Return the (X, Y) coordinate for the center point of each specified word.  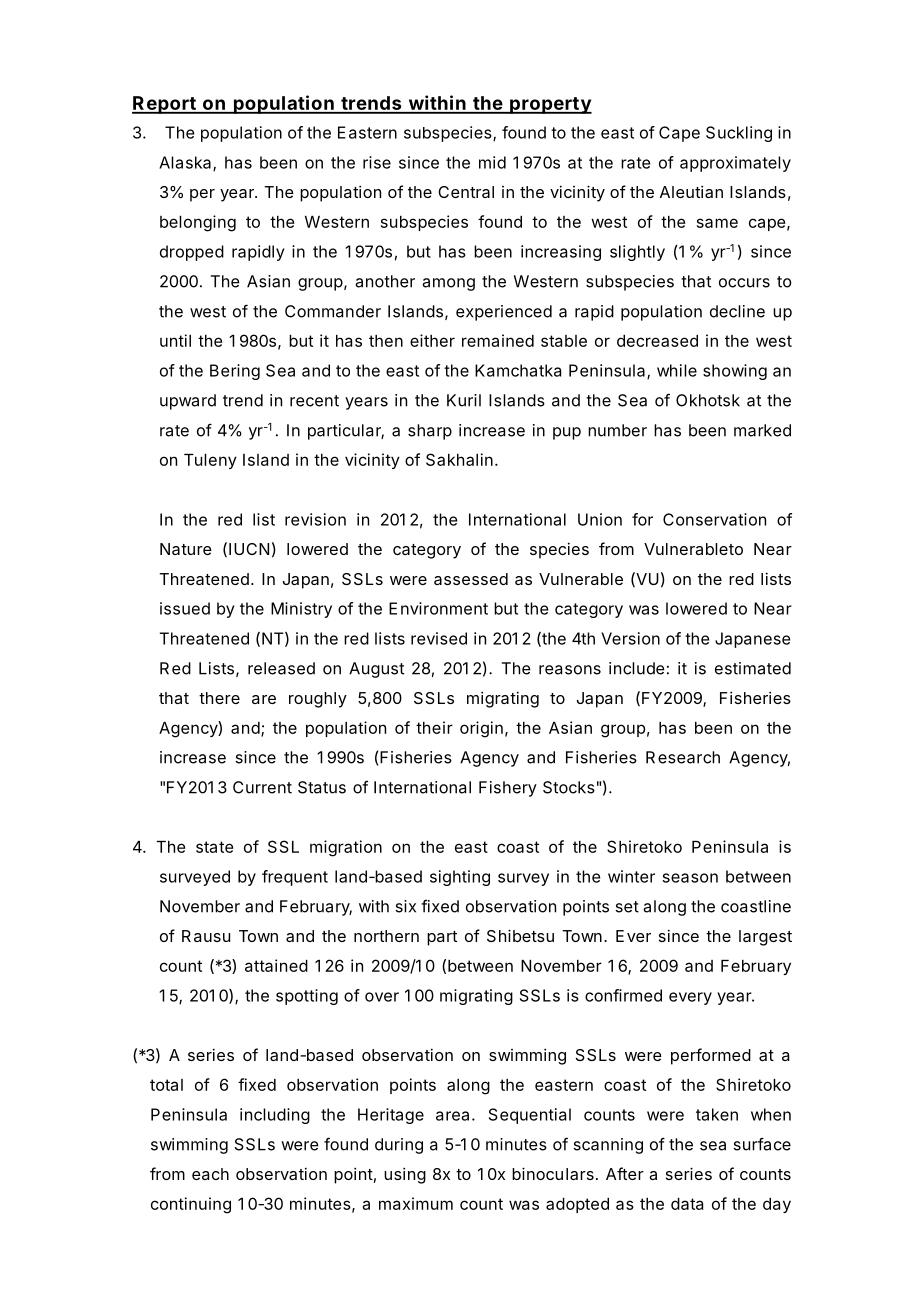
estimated (753, 668)
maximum (416, 1203)
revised (439, 638)
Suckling (739, 134)
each (210, 1174)
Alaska (186, 163)
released (281, 668)
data (687, 1204)
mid (492, 162)
